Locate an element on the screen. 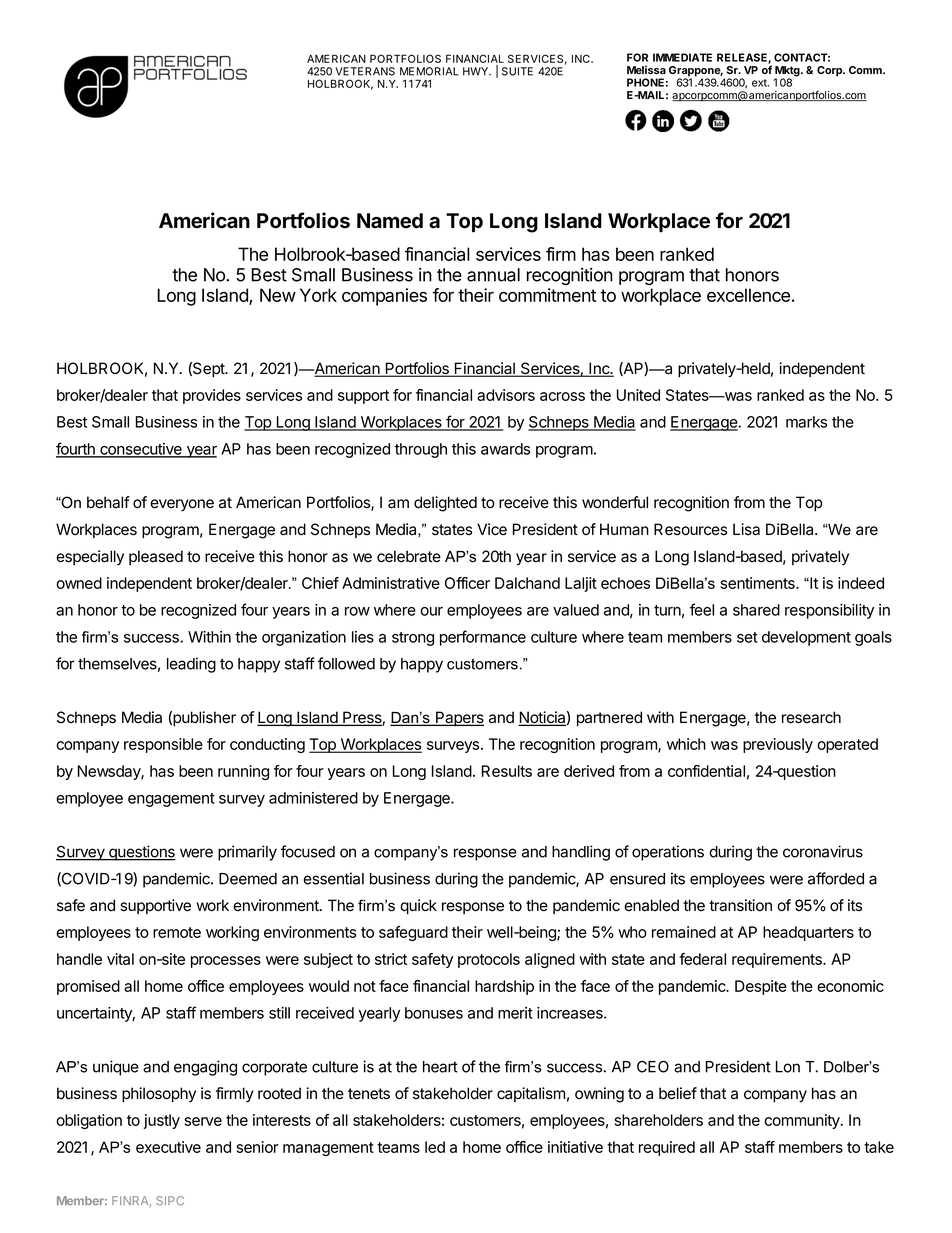 Image resolution: width=952 pixels, height=1233 pixels. justly is located at coordinates (161, 1121).
